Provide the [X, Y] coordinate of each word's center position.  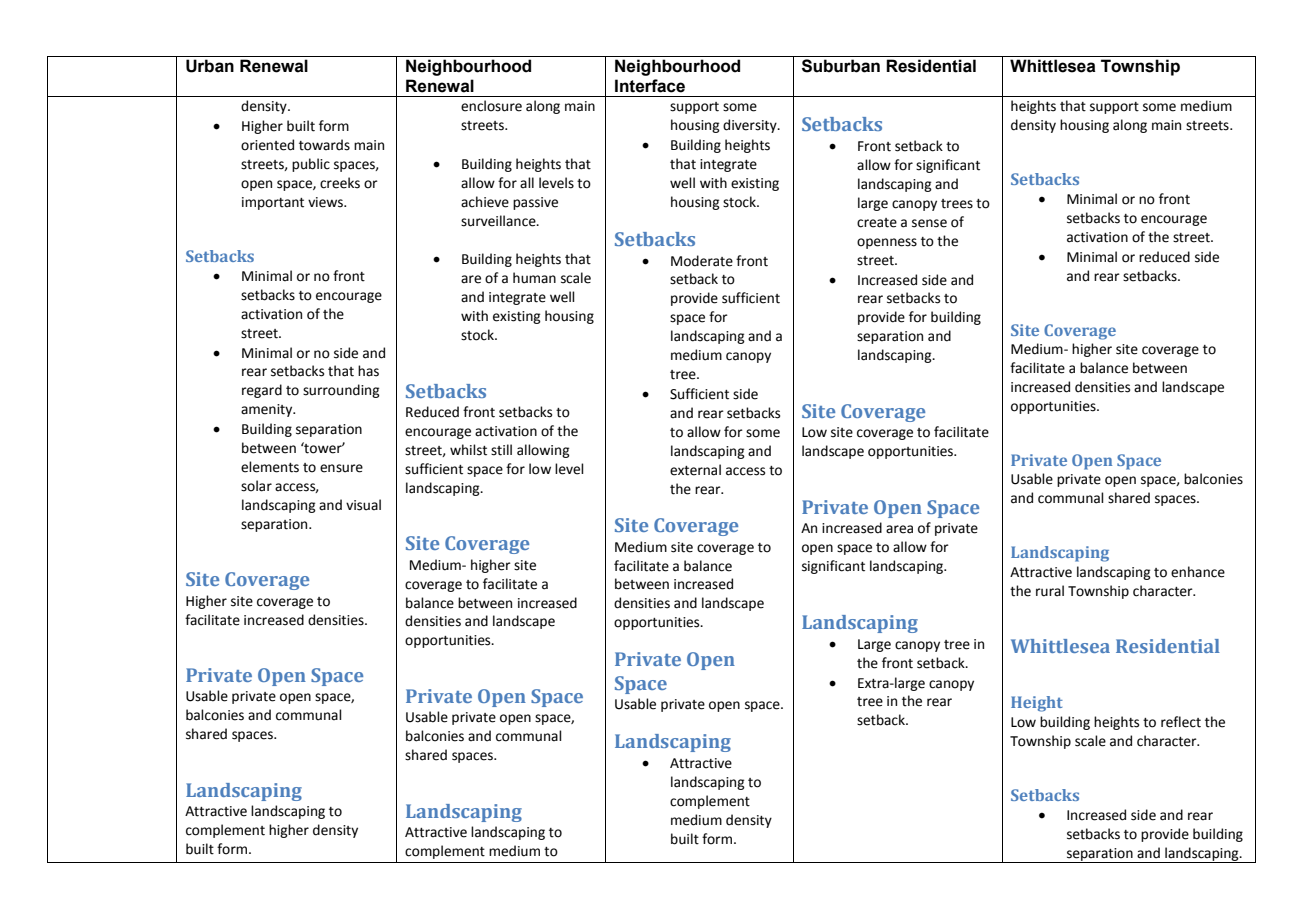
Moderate [702, 261]
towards [324, 145]
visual [363, 505]
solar [256, 486]
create [877, 223]
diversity [751, 126]
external [695, 470]
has [368, 371]
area [899, 529]
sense [929, 223]
